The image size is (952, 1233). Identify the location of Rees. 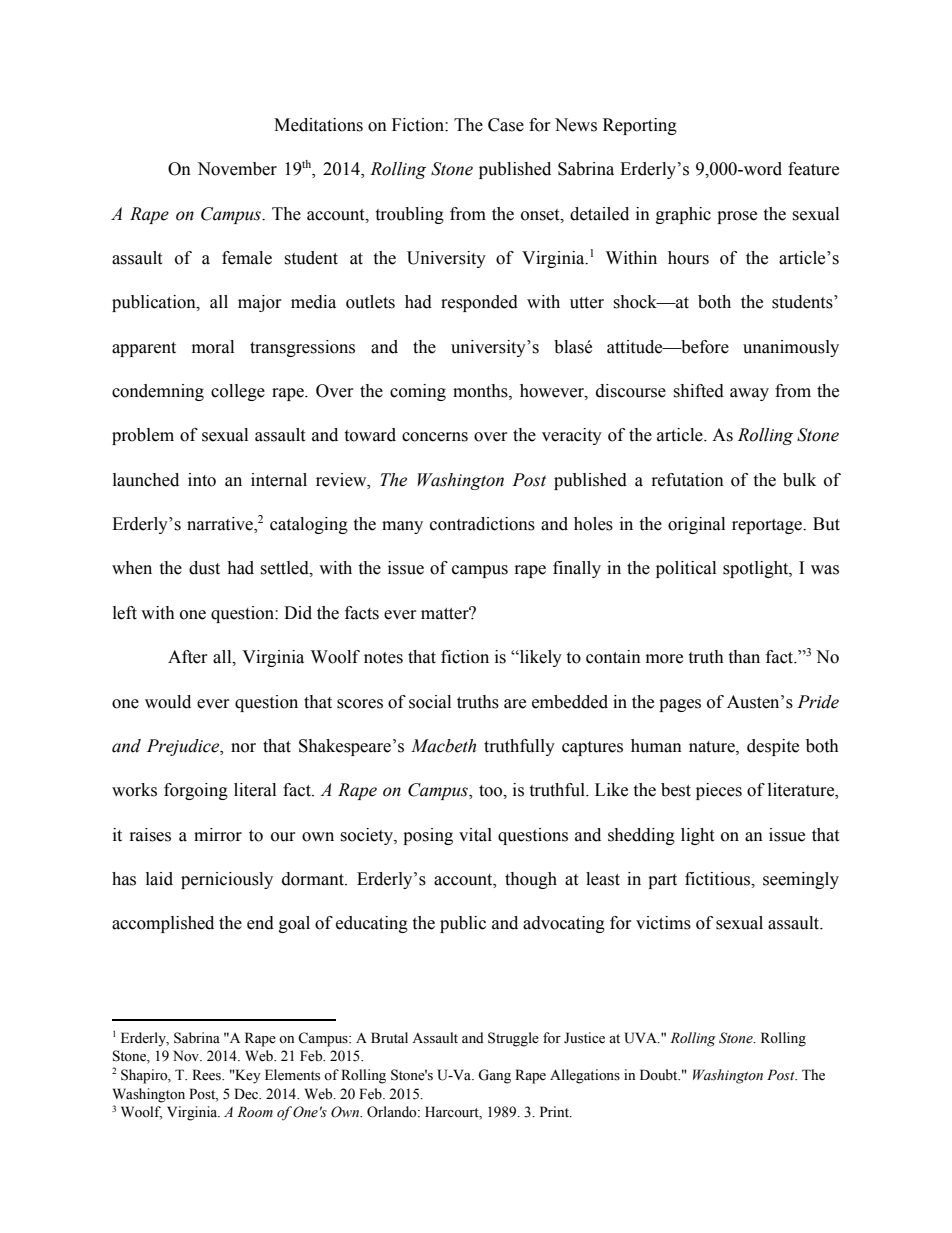
(207, 1075).
